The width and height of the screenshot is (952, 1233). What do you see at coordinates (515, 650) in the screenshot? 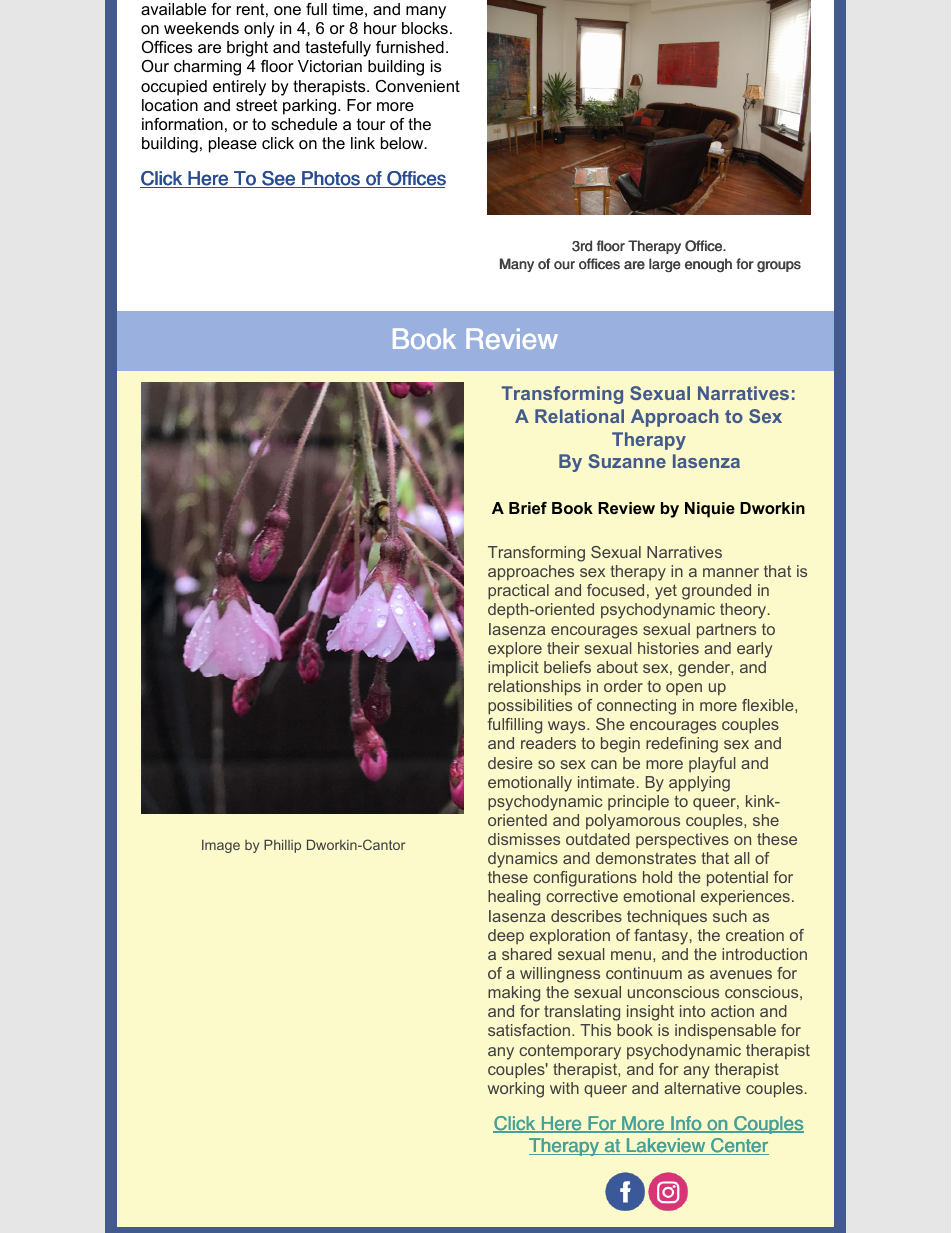
I see `explore` at bounding box center [515, 650].
